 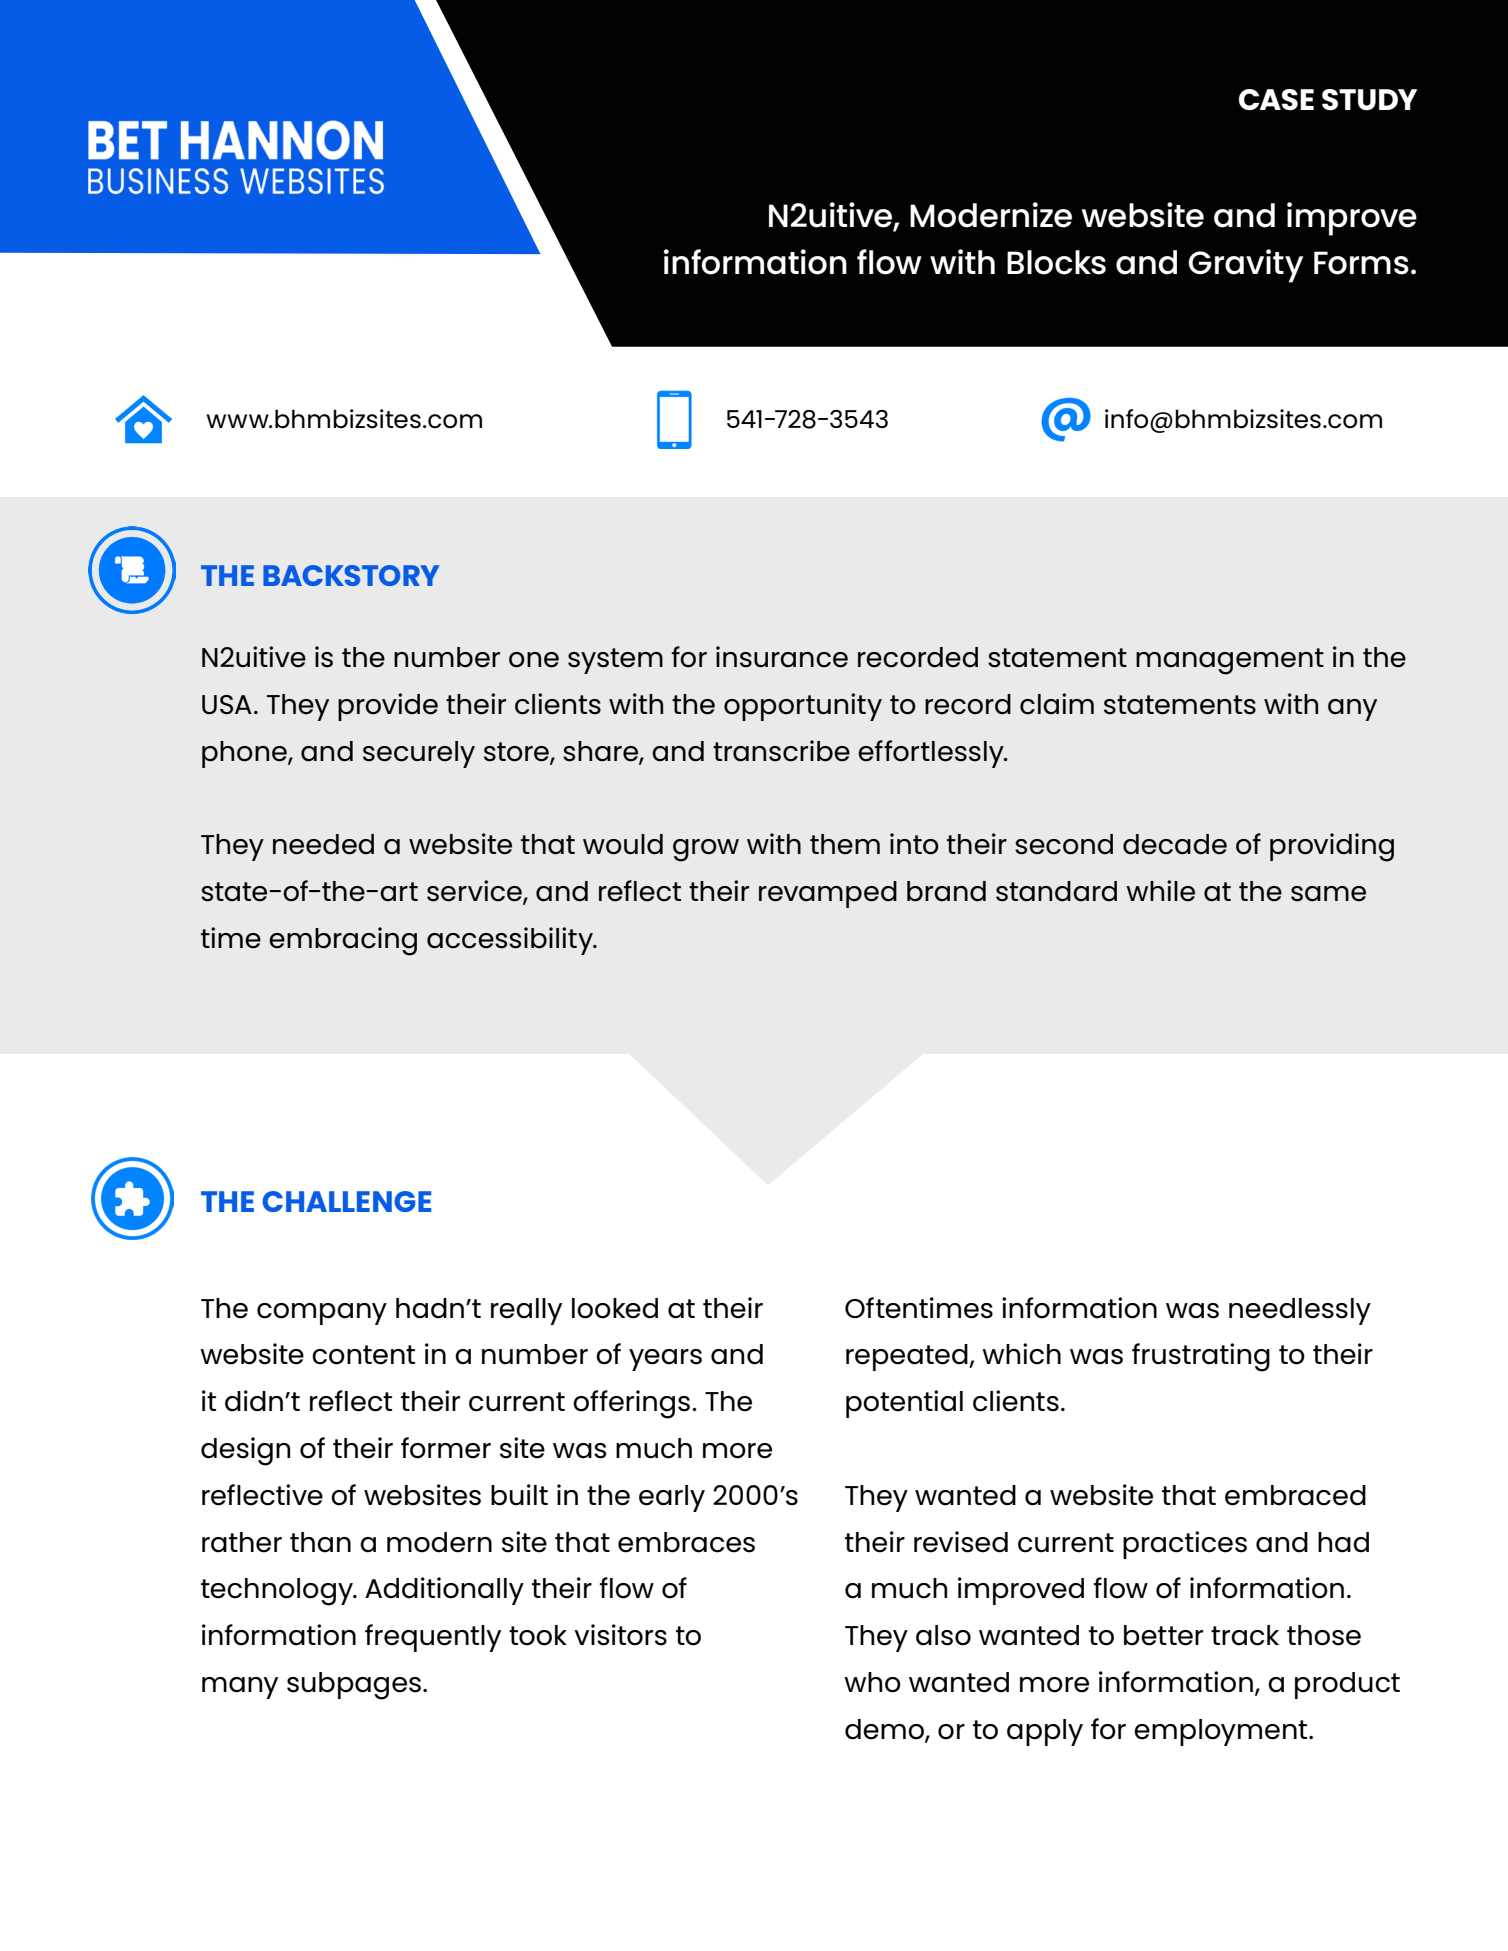 I want to click on revamped, so click(x=828, y=894).
